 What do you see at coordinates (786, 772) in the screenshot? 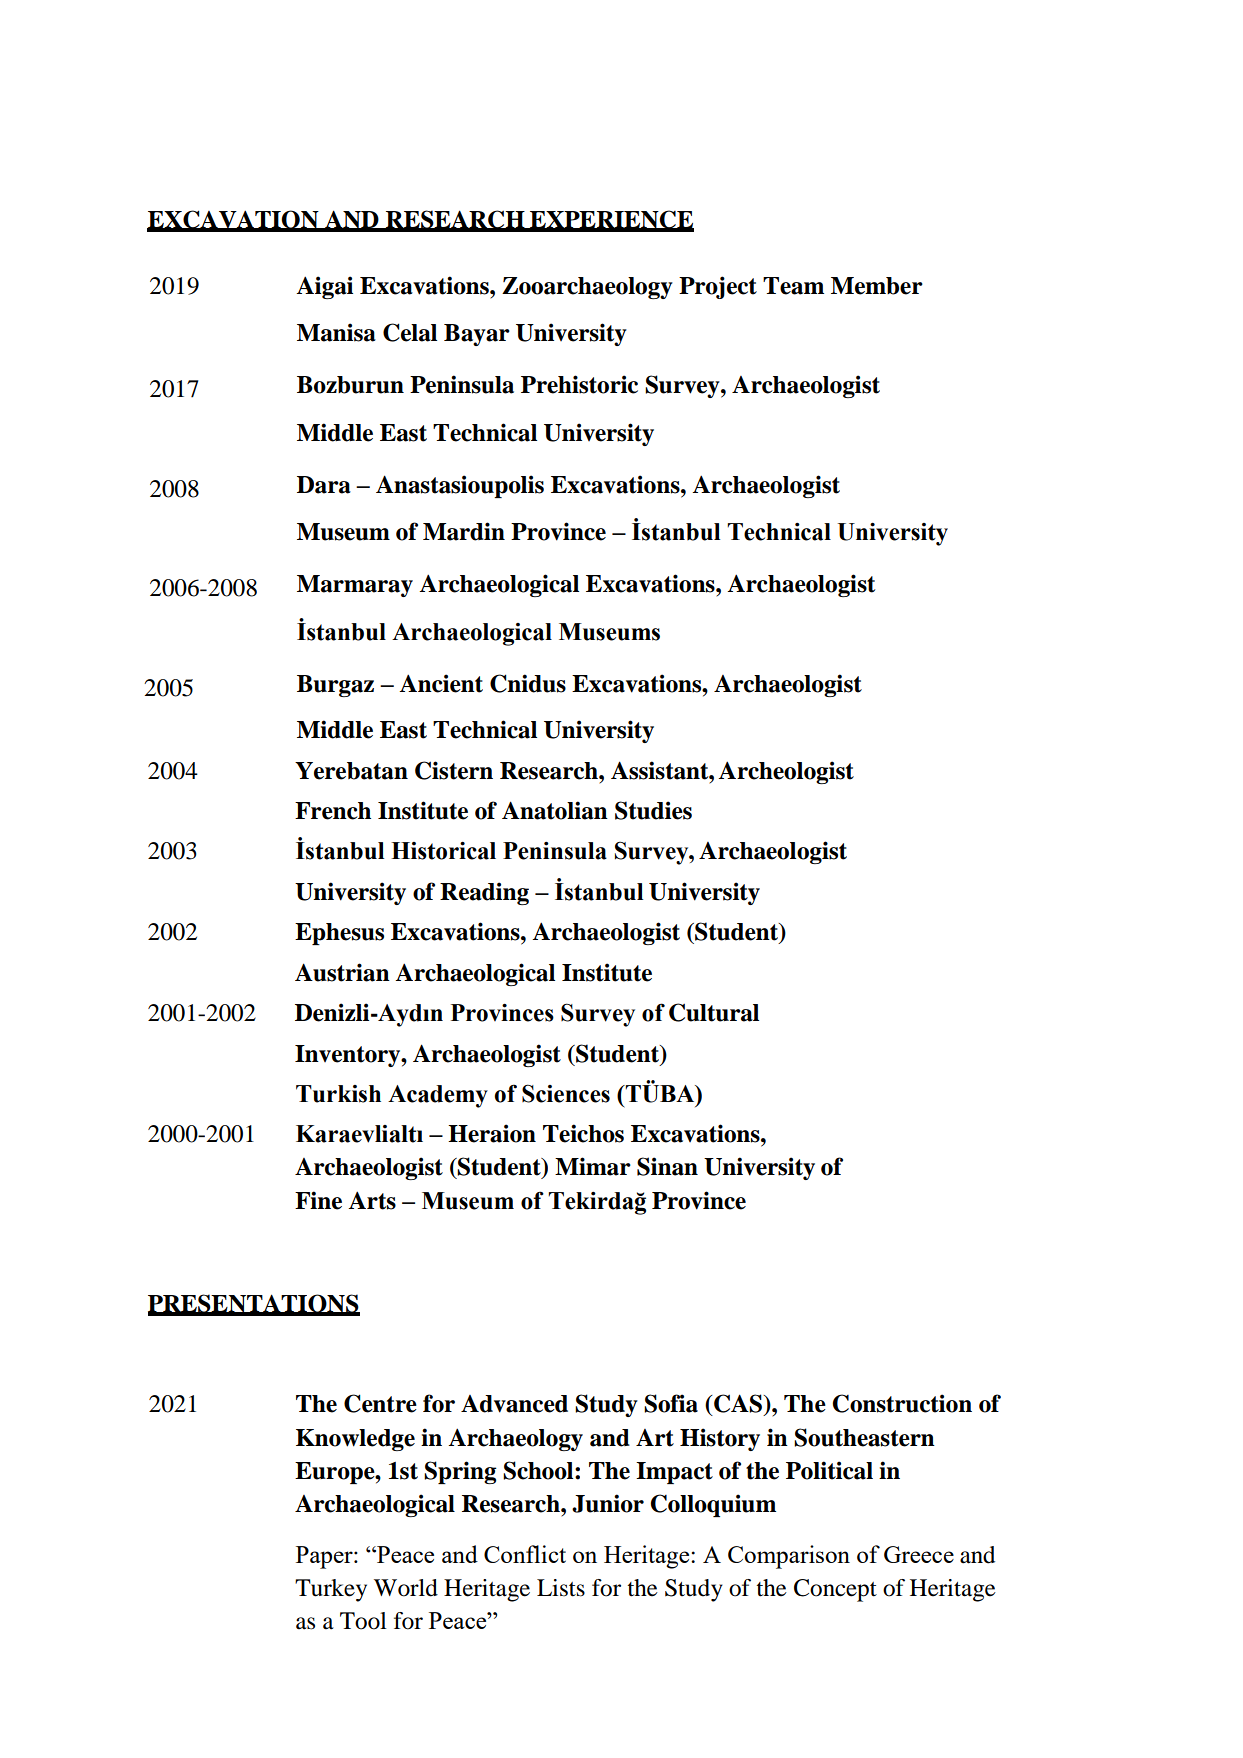
I see `Archeologist` at bounding box center [786, 772].
